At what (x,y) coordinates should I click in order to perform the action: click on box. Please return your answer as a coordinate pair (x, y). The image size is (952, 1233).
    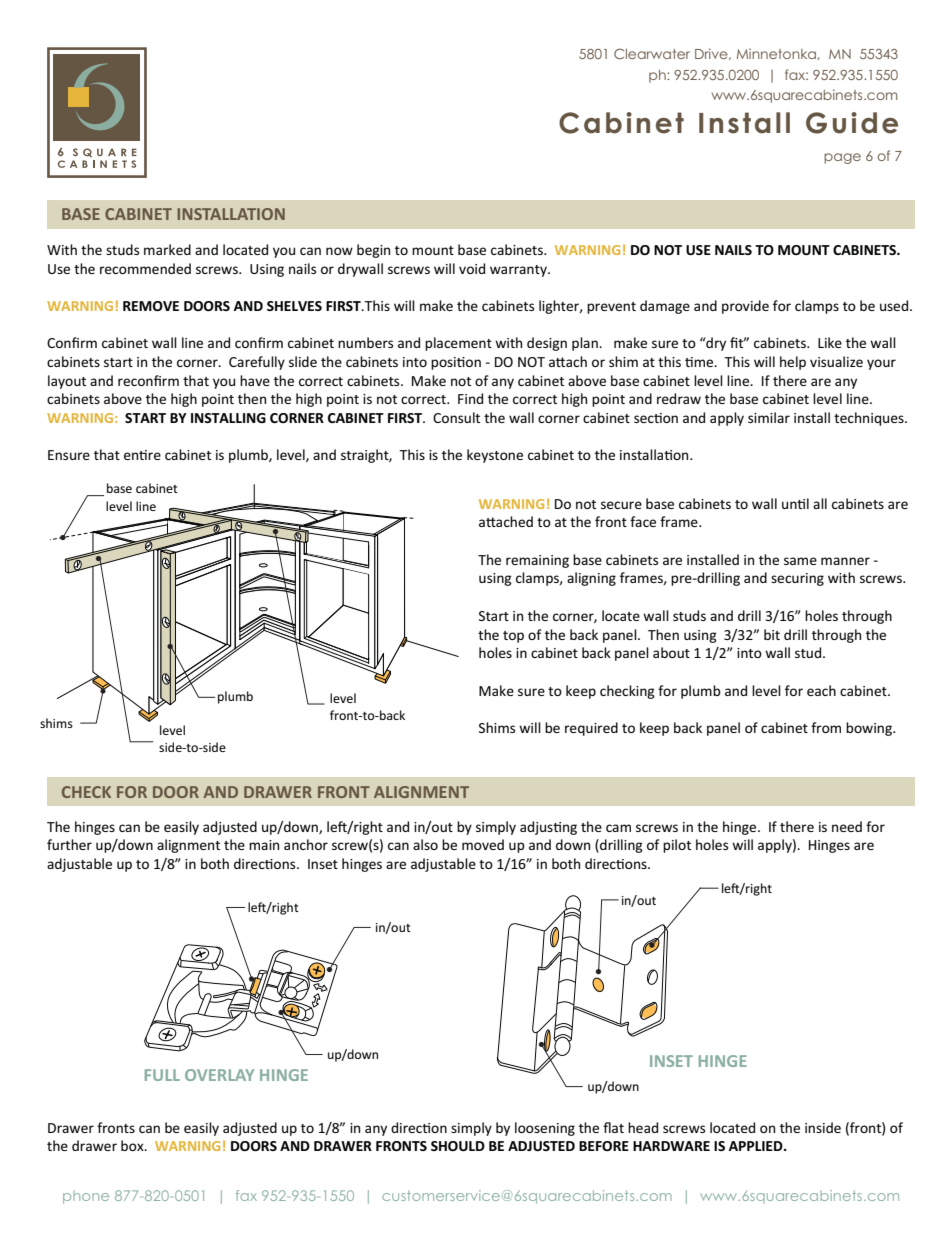
    Looking at the image, I should click on (133, 1145).
